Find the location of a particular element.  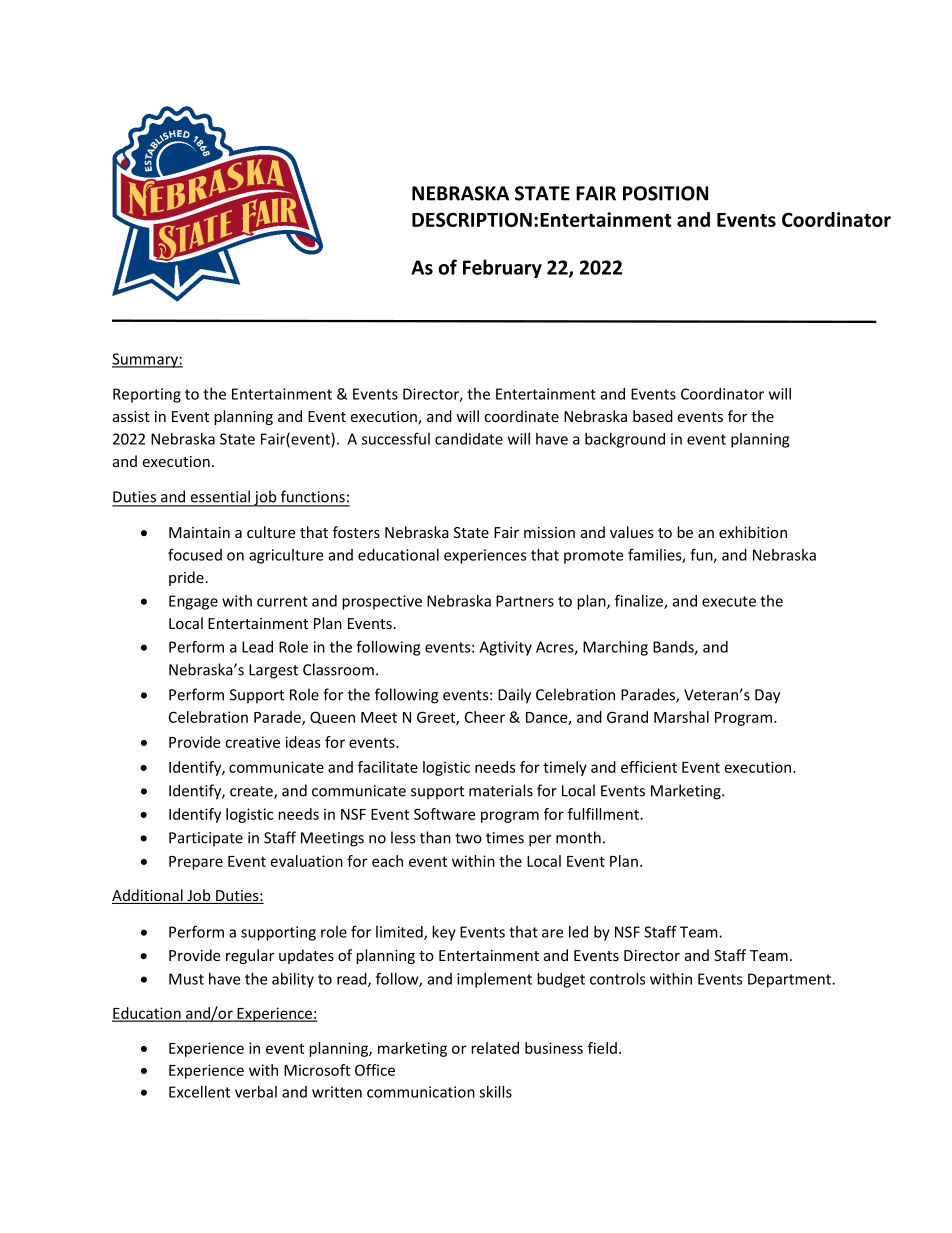

field is located at coordinates (602, 1048).
